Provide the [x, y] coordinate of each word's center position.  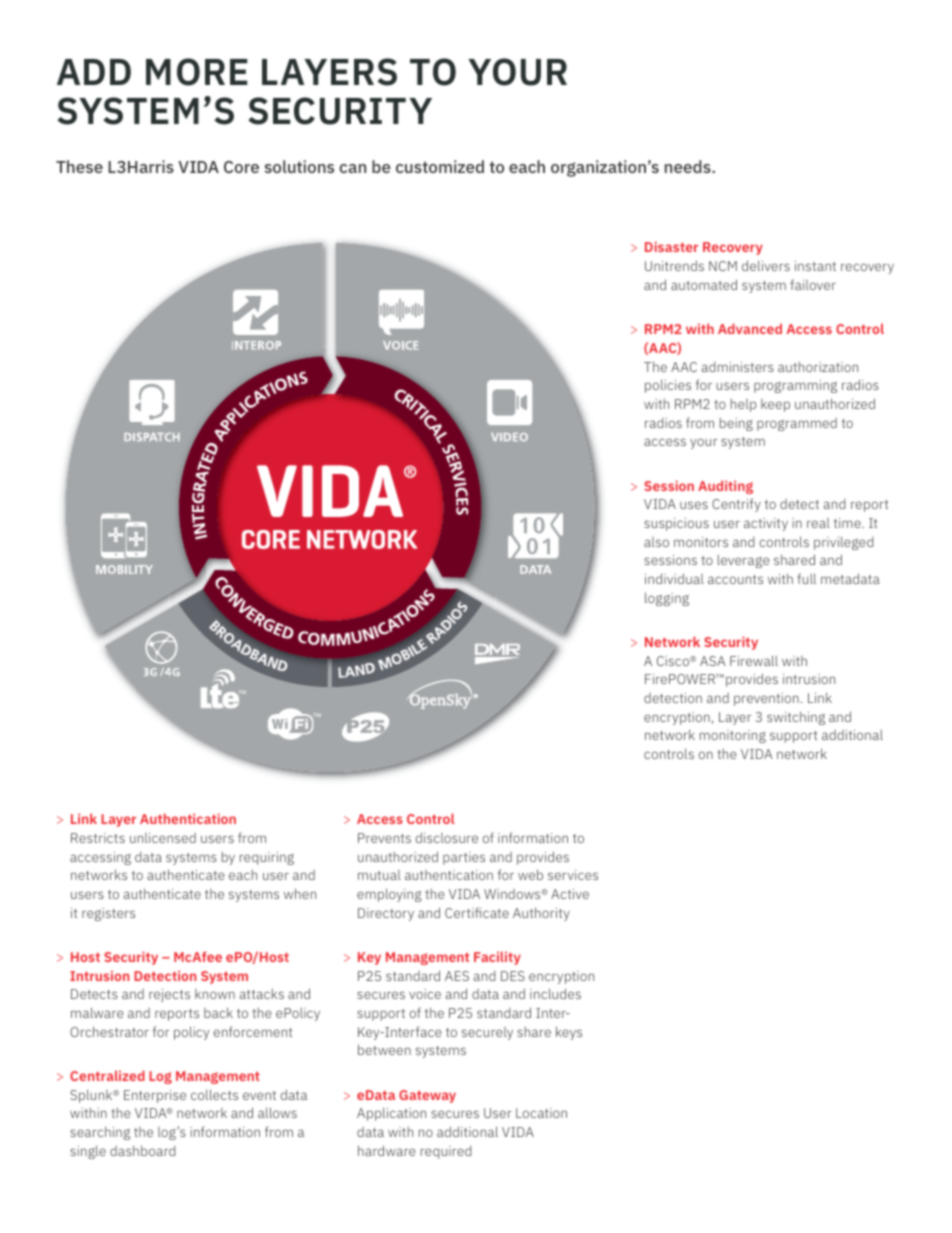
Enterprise [155, 1096]
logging [667, 599]
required [446, 1152]
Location [541, 1113]
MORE [197, 72]
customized [440, 166]
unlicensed [163, 838]
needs [689, 166]
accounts [735, 579]
